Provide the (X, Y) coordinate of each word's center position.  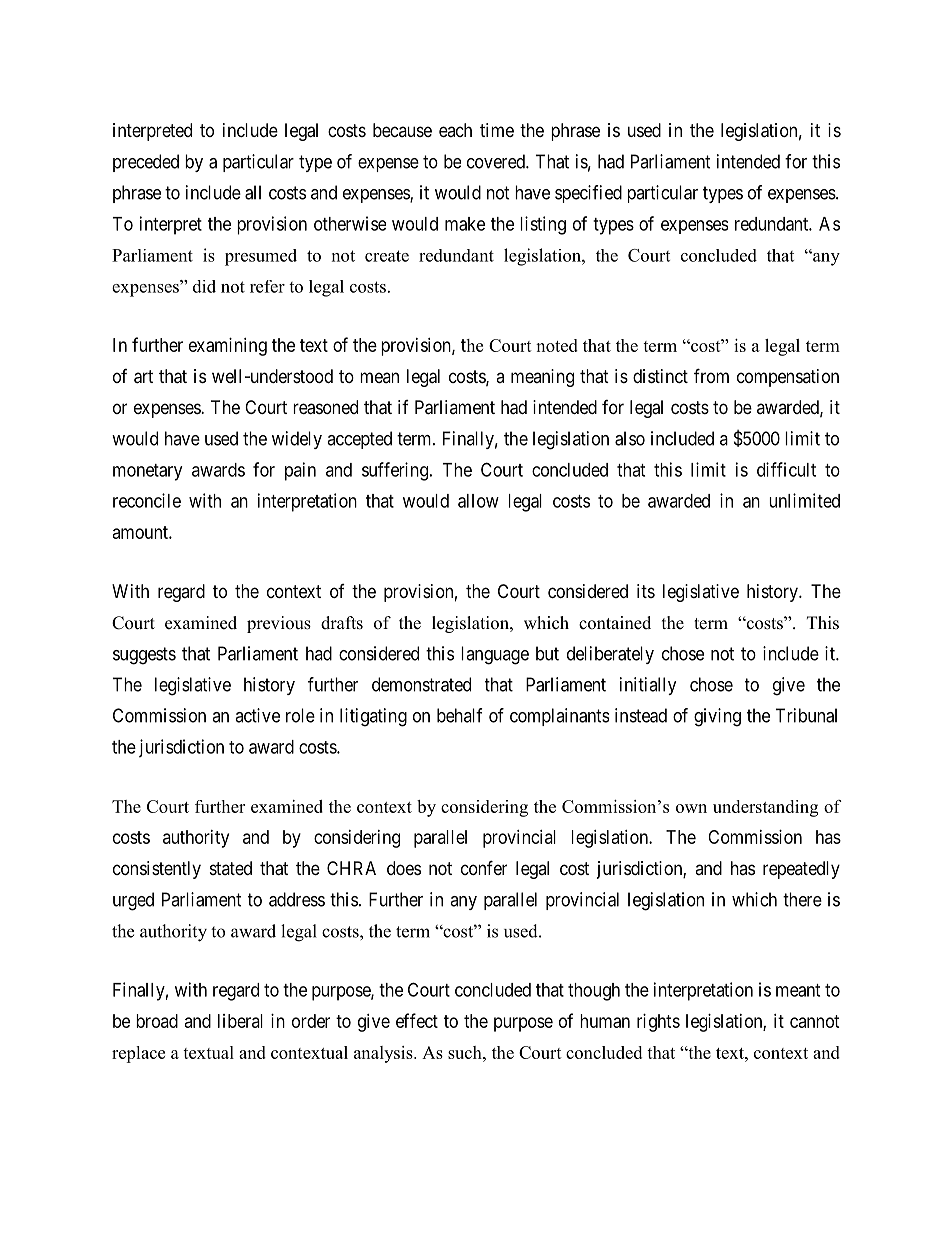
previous (279, 624)
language (495, 655)
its (646, 591)
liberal (240, 1021)
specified (588, 194)
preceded (146, 163)
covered (497, 161)
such (466, 1052)
